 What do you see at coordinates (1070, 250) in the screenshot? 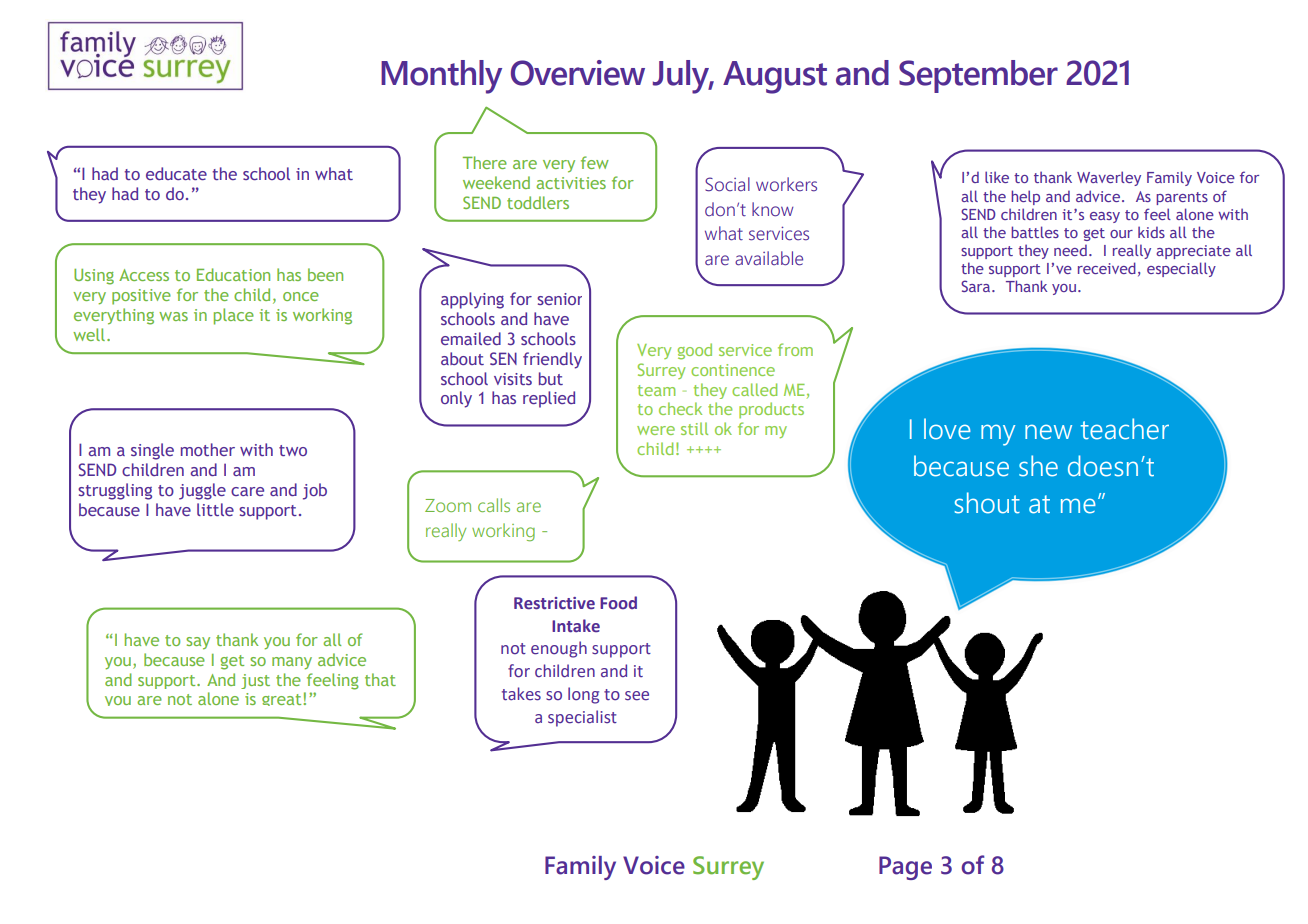
I see `need` at bounding box center [1070, 250].
